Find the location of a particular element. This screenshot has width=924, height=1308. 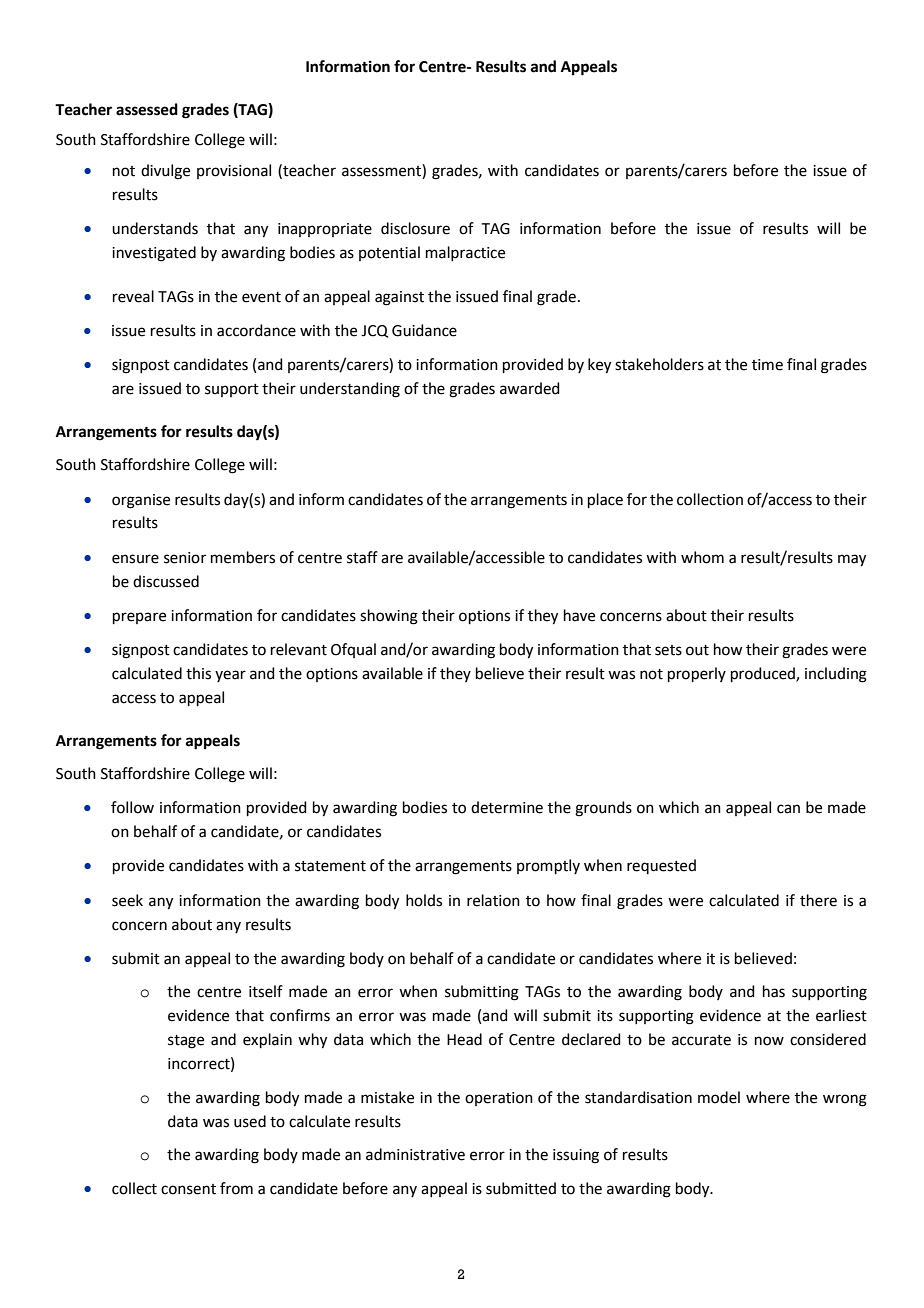

this is located at coordinates (198, 673).
